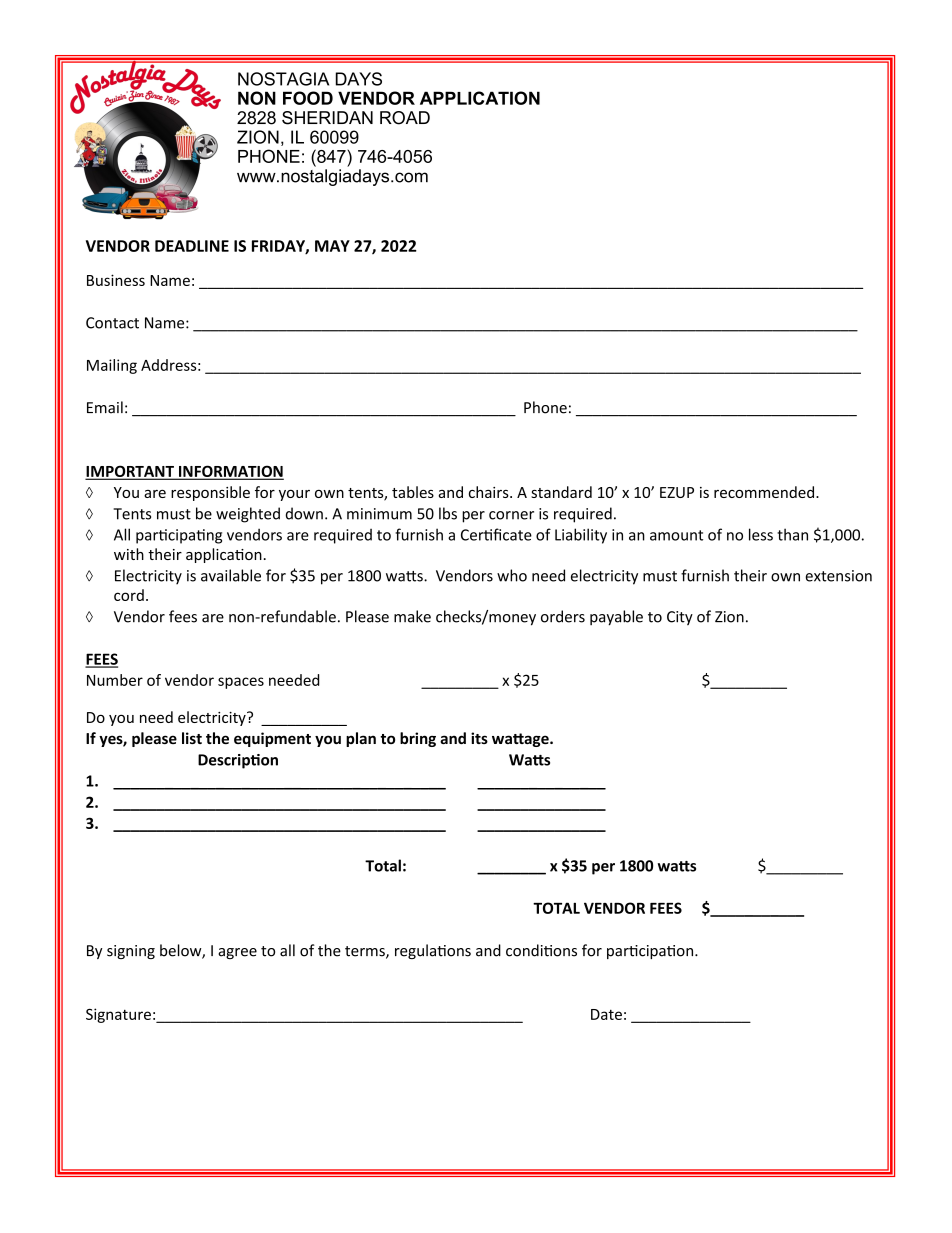 The width and height of the screenshot is (952, 1233). What do you see at coordinates (433, 951) in the screenshot?
I see `regulations` at bounding box center [433, 951].
